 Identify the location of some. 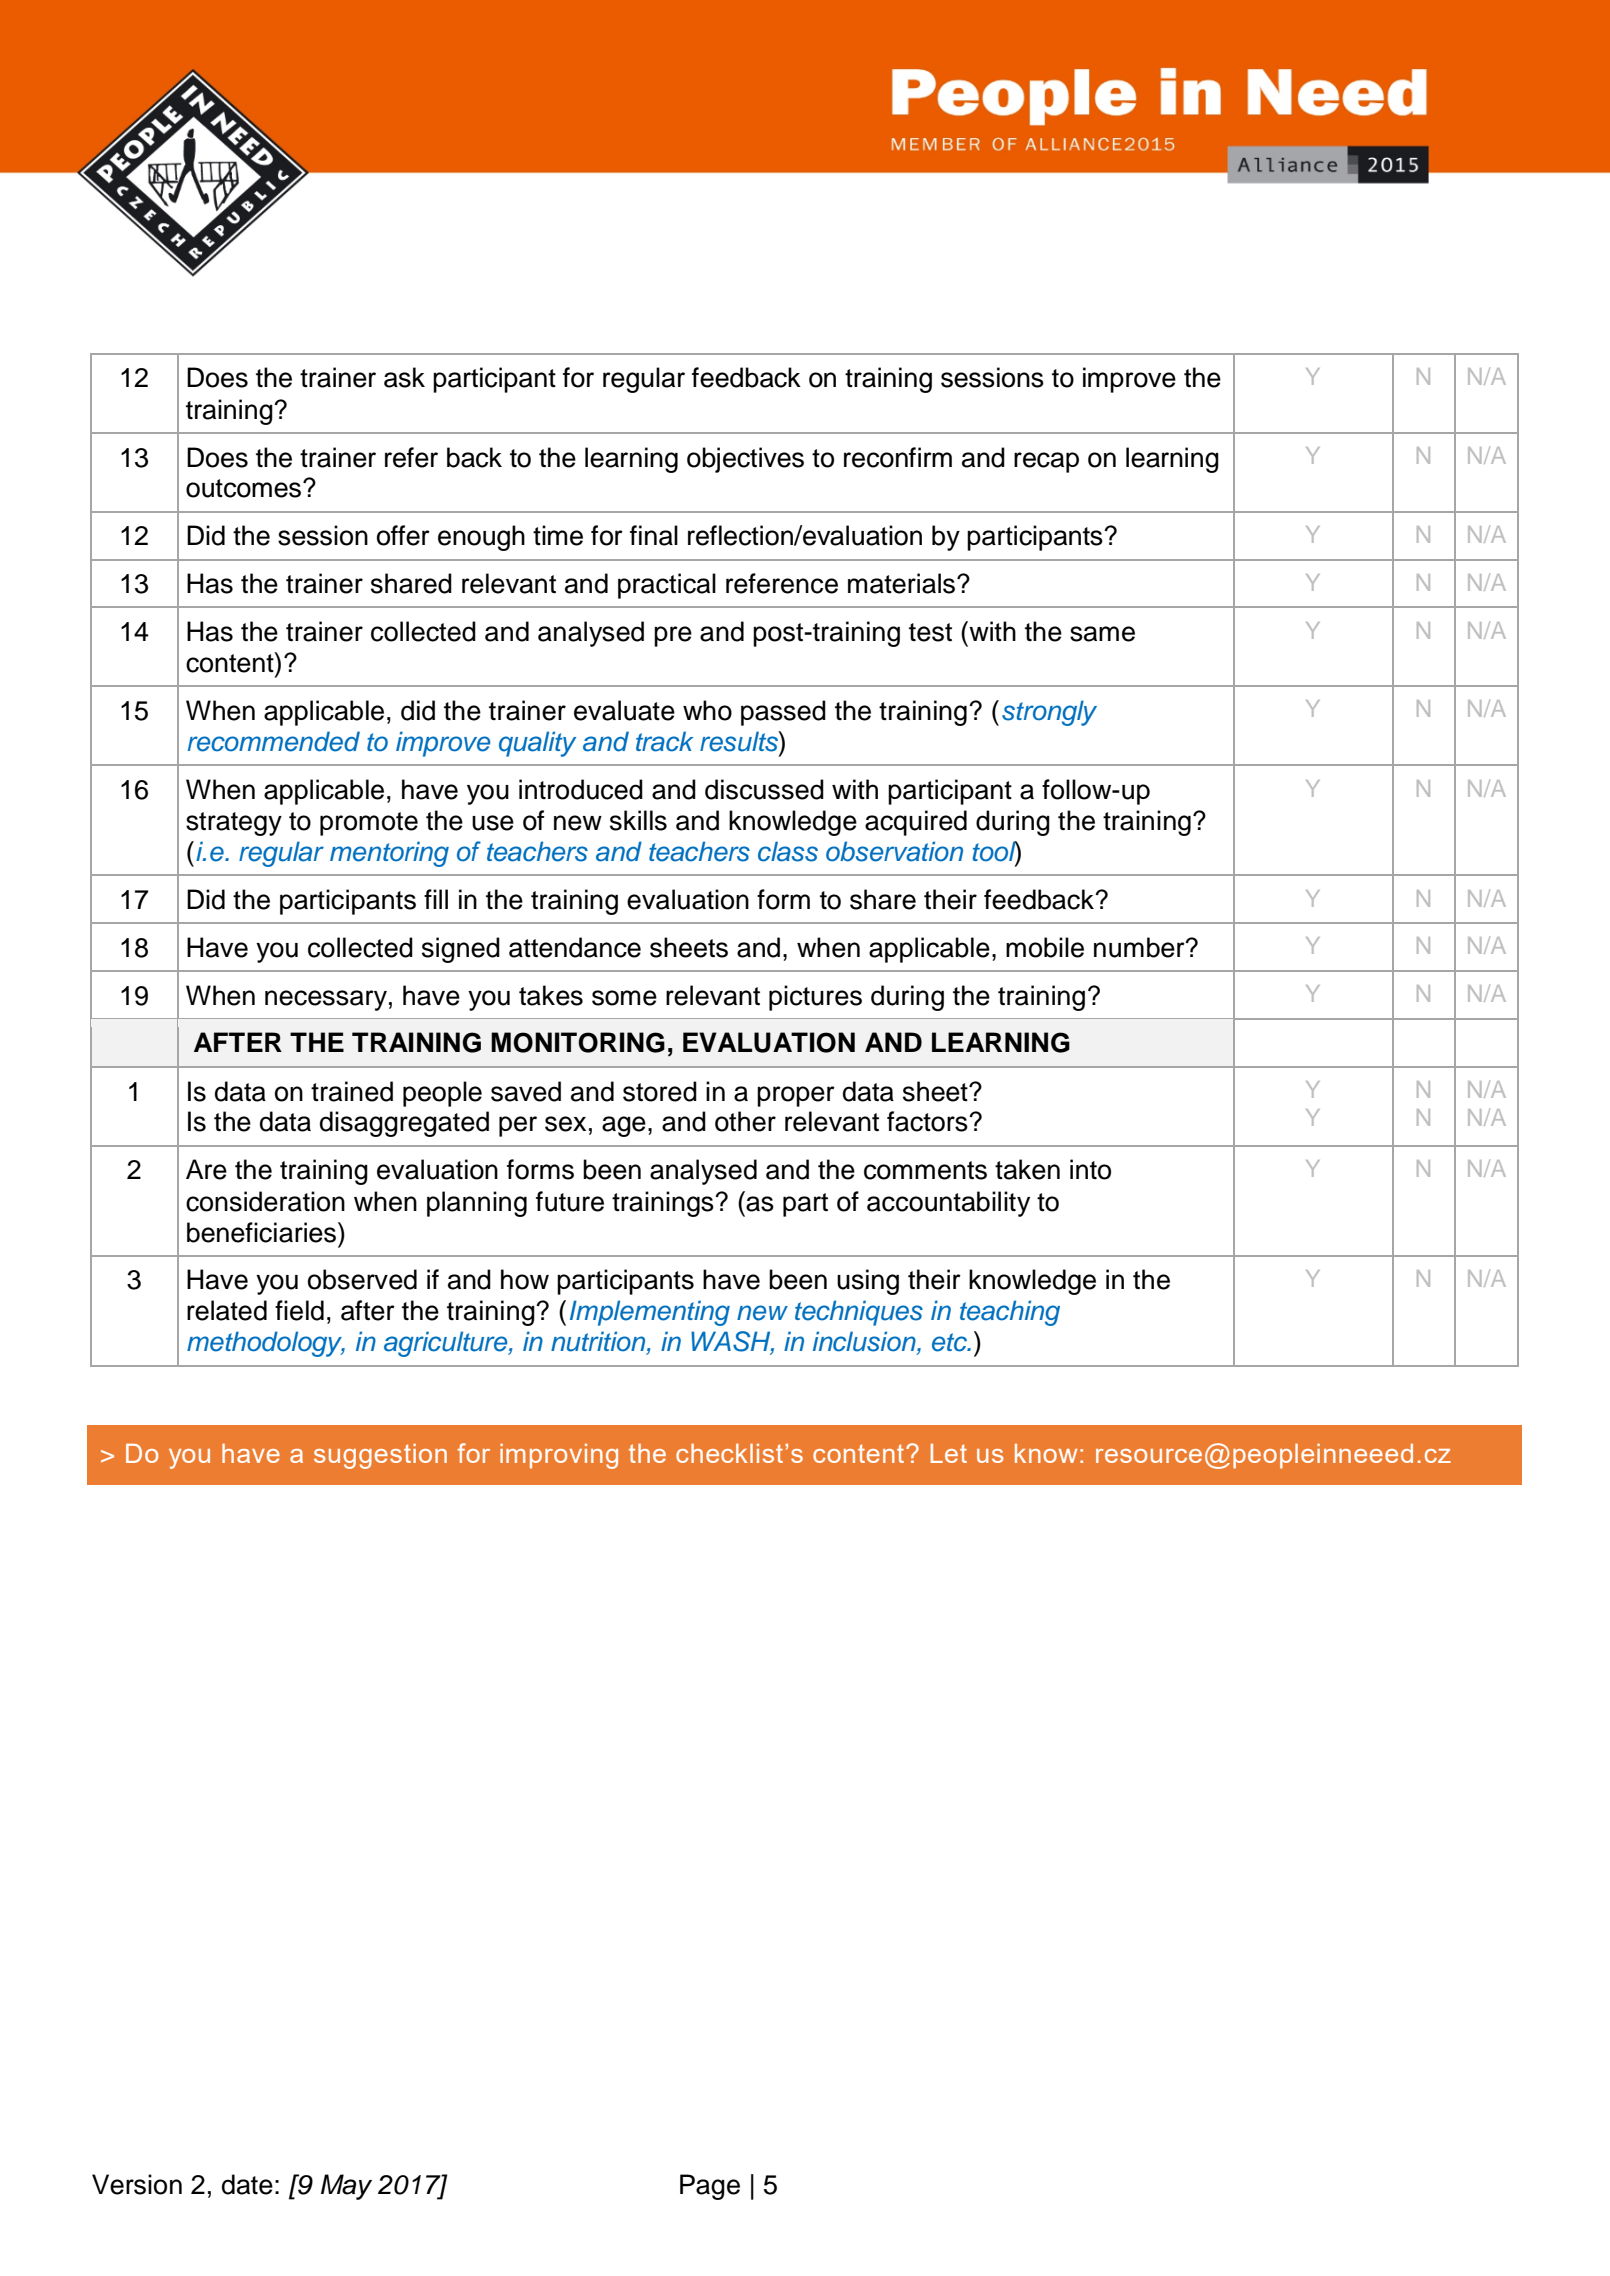
(624, 998).
